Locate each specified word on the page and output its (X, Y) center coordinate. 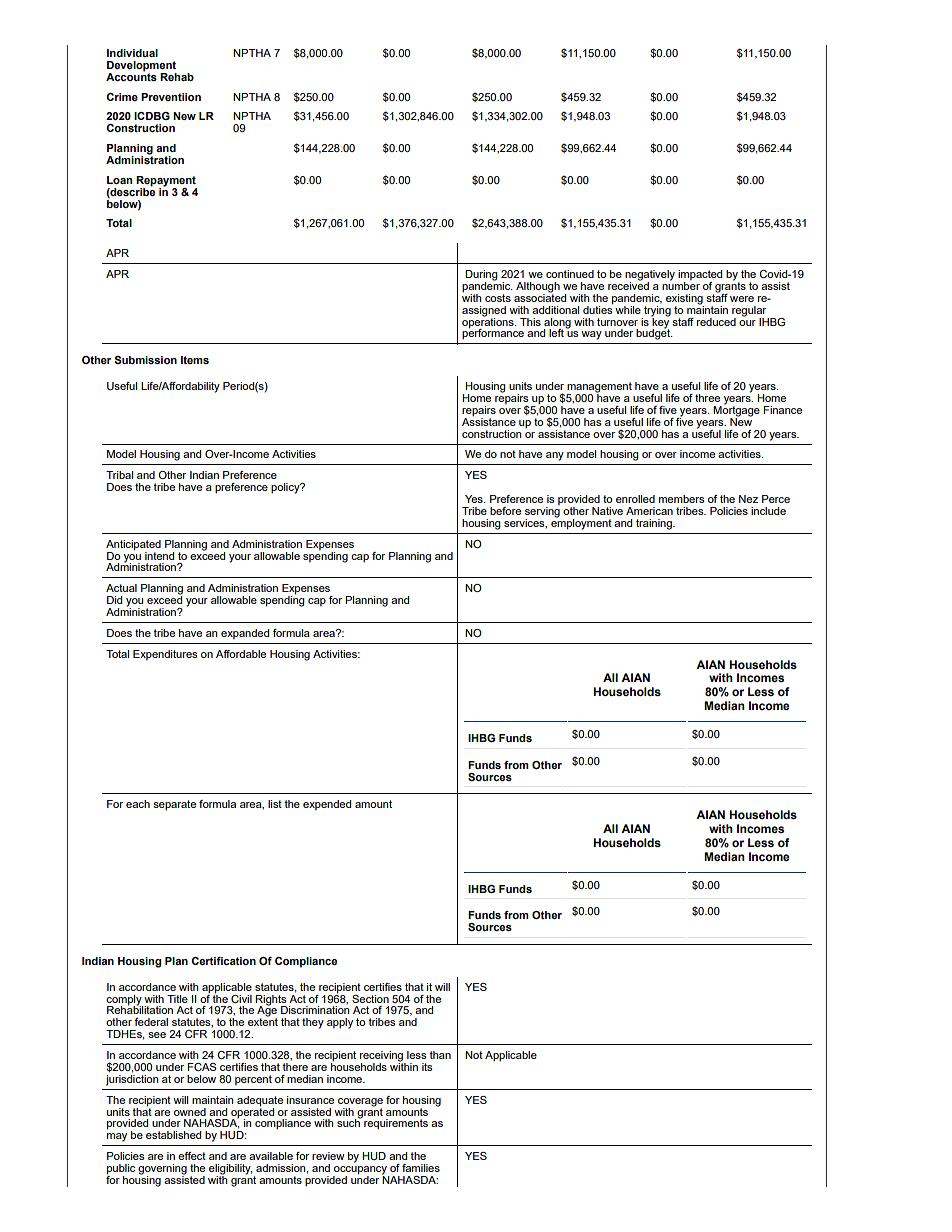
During (481, 276)
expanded (245, 634)
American (649, 511)
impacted (700, 276)
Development (141, 66)
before (505, 511)
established (173, 1135)
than (440, 1055)
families (421, 1168)
